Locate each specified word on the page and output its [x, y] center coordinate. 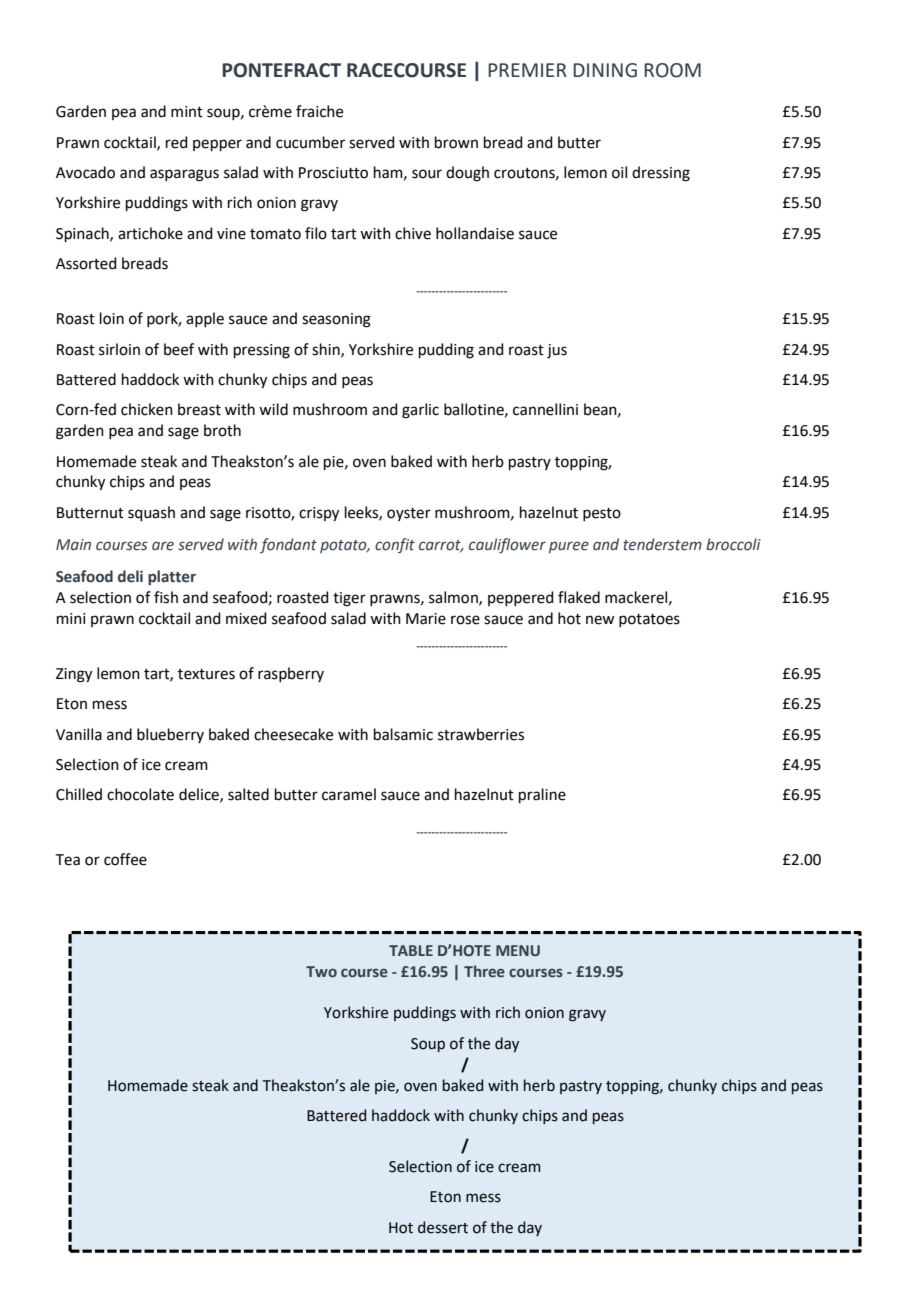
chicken [147, 409]
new [600, 620]
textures [206, 674]
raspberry [291, 674]
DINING [605, 70]
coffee [125, 859]
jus [557, 351]
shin [327, 350]
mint [187, 112]
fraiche [319, 111]
